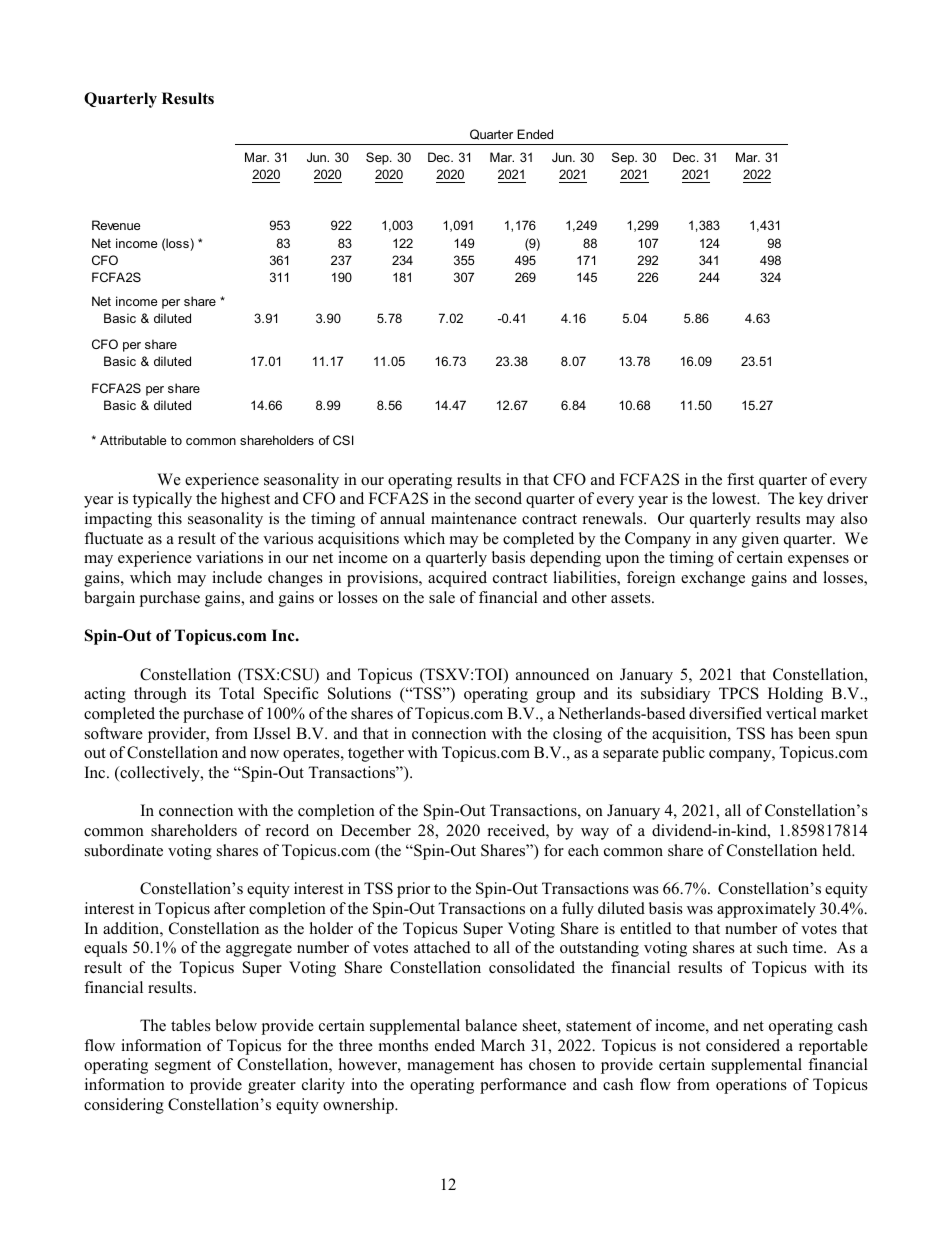 This screenshot has width=952, height=1233. Describe the element at coordinates (229, 908) in the screenshot. I see `after` at that location.
